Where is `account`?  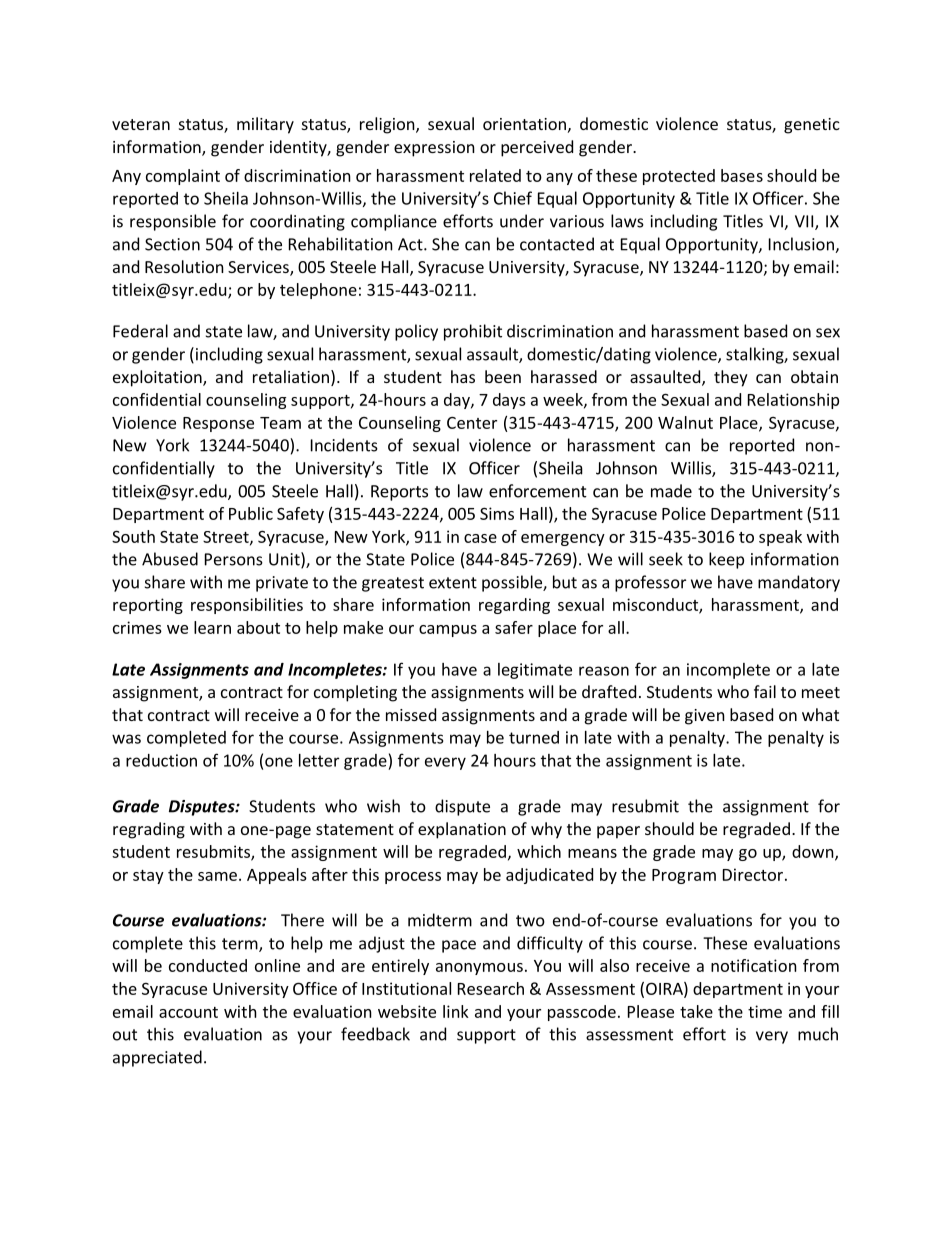
account is located at coordinates (188, 1012).
